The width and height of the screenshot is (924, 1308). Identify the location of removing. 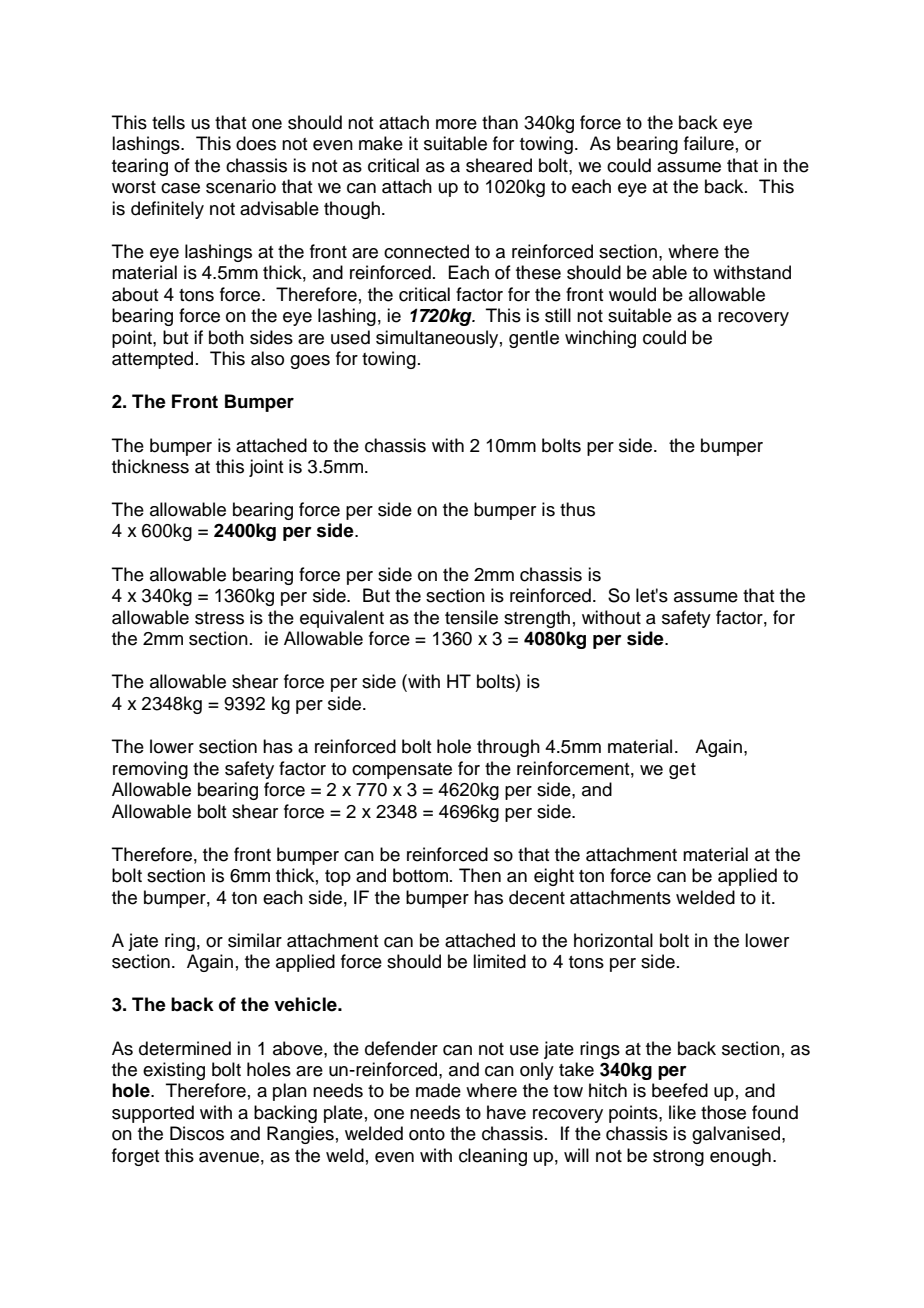
(150, 770).
